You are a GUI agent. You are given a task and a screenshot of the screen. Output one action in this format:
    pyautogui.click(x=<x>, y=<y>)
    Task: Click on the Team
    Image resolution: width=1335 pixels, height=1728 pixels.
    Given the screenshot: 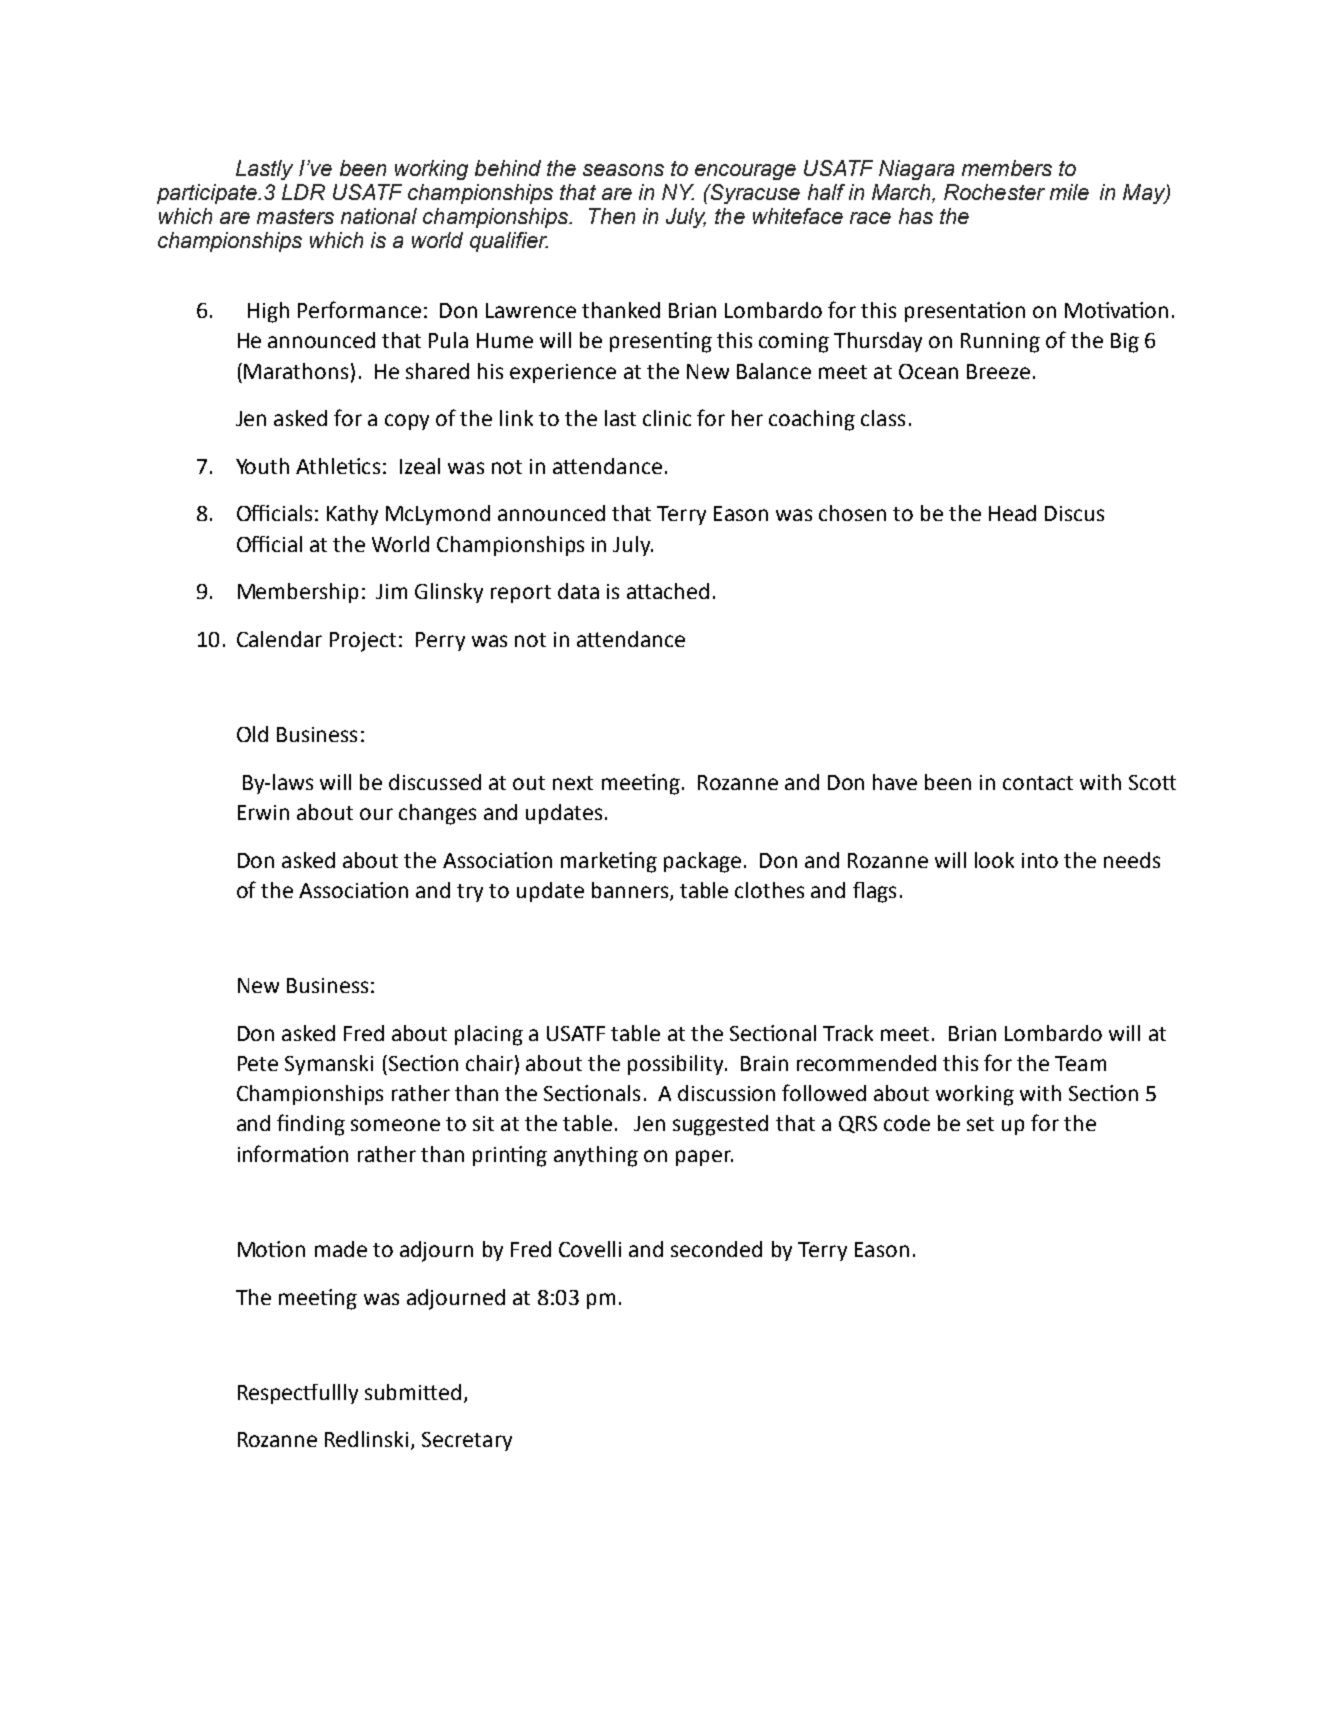 What is the action you would take?
    pyautogui.click(x=1080, y=1063)
